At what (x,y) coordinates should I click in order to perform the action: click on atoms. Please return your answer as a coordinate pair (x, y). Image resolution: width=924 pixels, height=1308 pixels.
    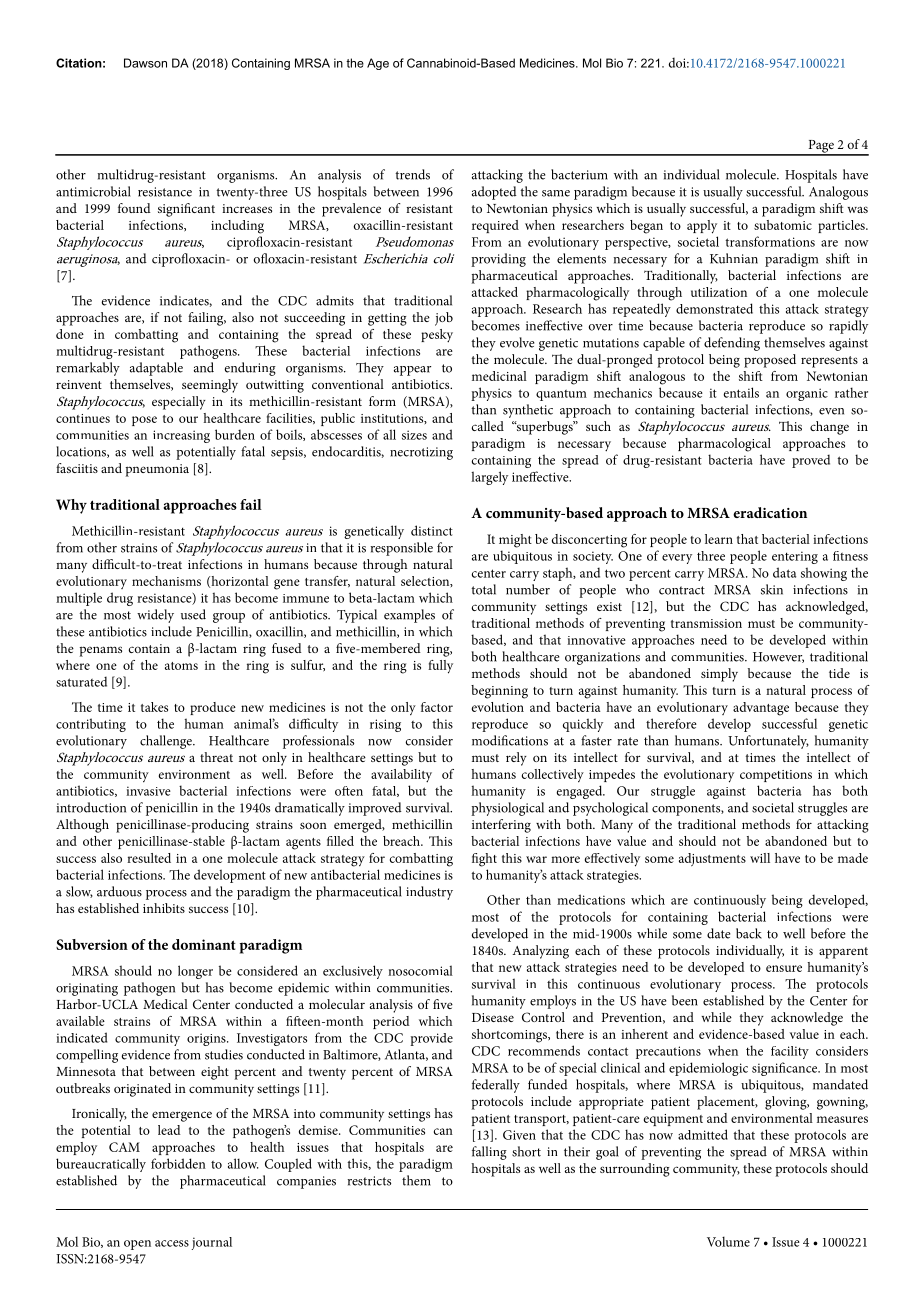
    Looking at the image, I should click on (181, 666).
